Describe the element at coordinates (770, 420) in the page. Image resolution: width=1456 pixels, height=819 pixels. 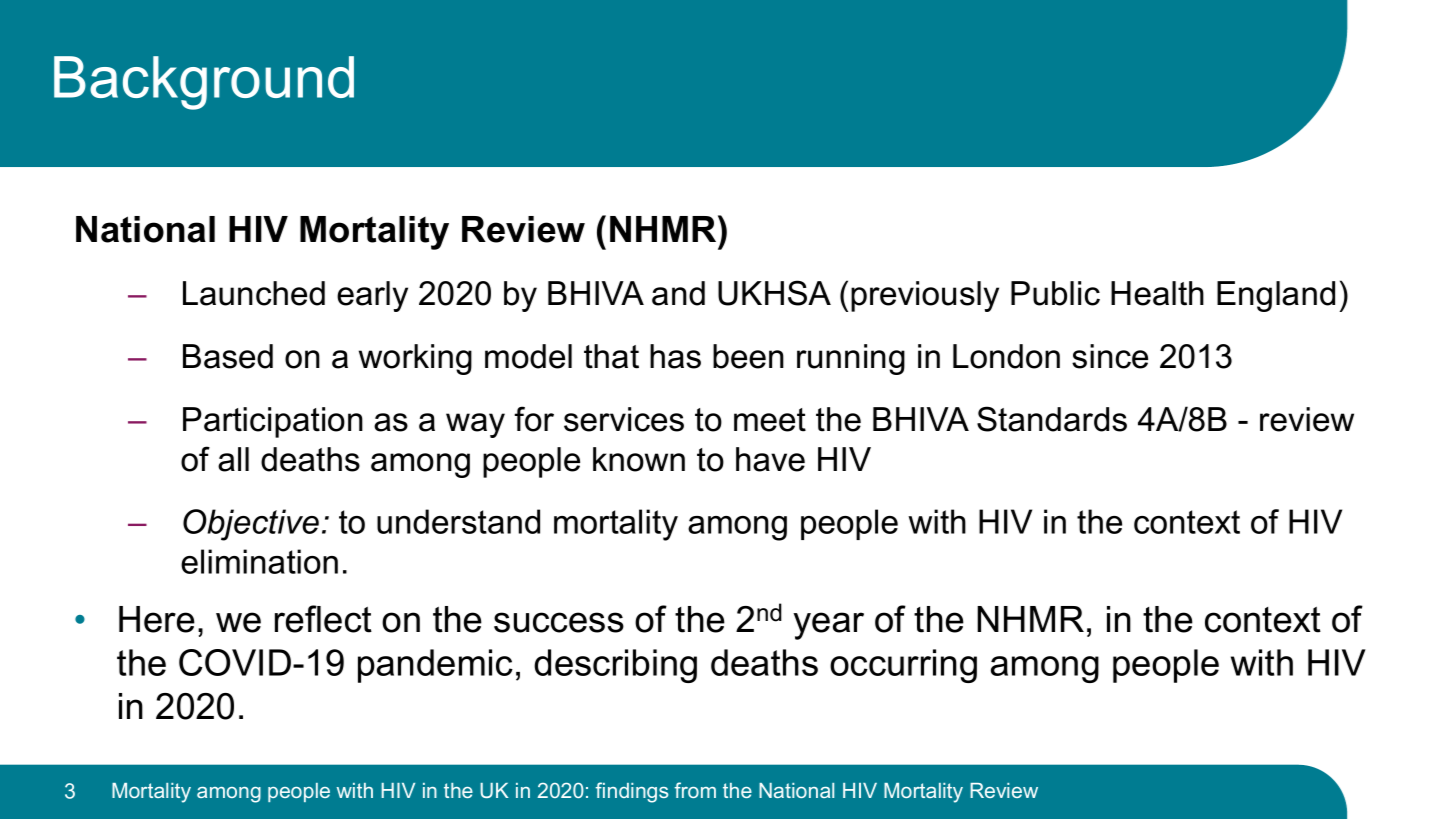
I see `meet` at that location.
